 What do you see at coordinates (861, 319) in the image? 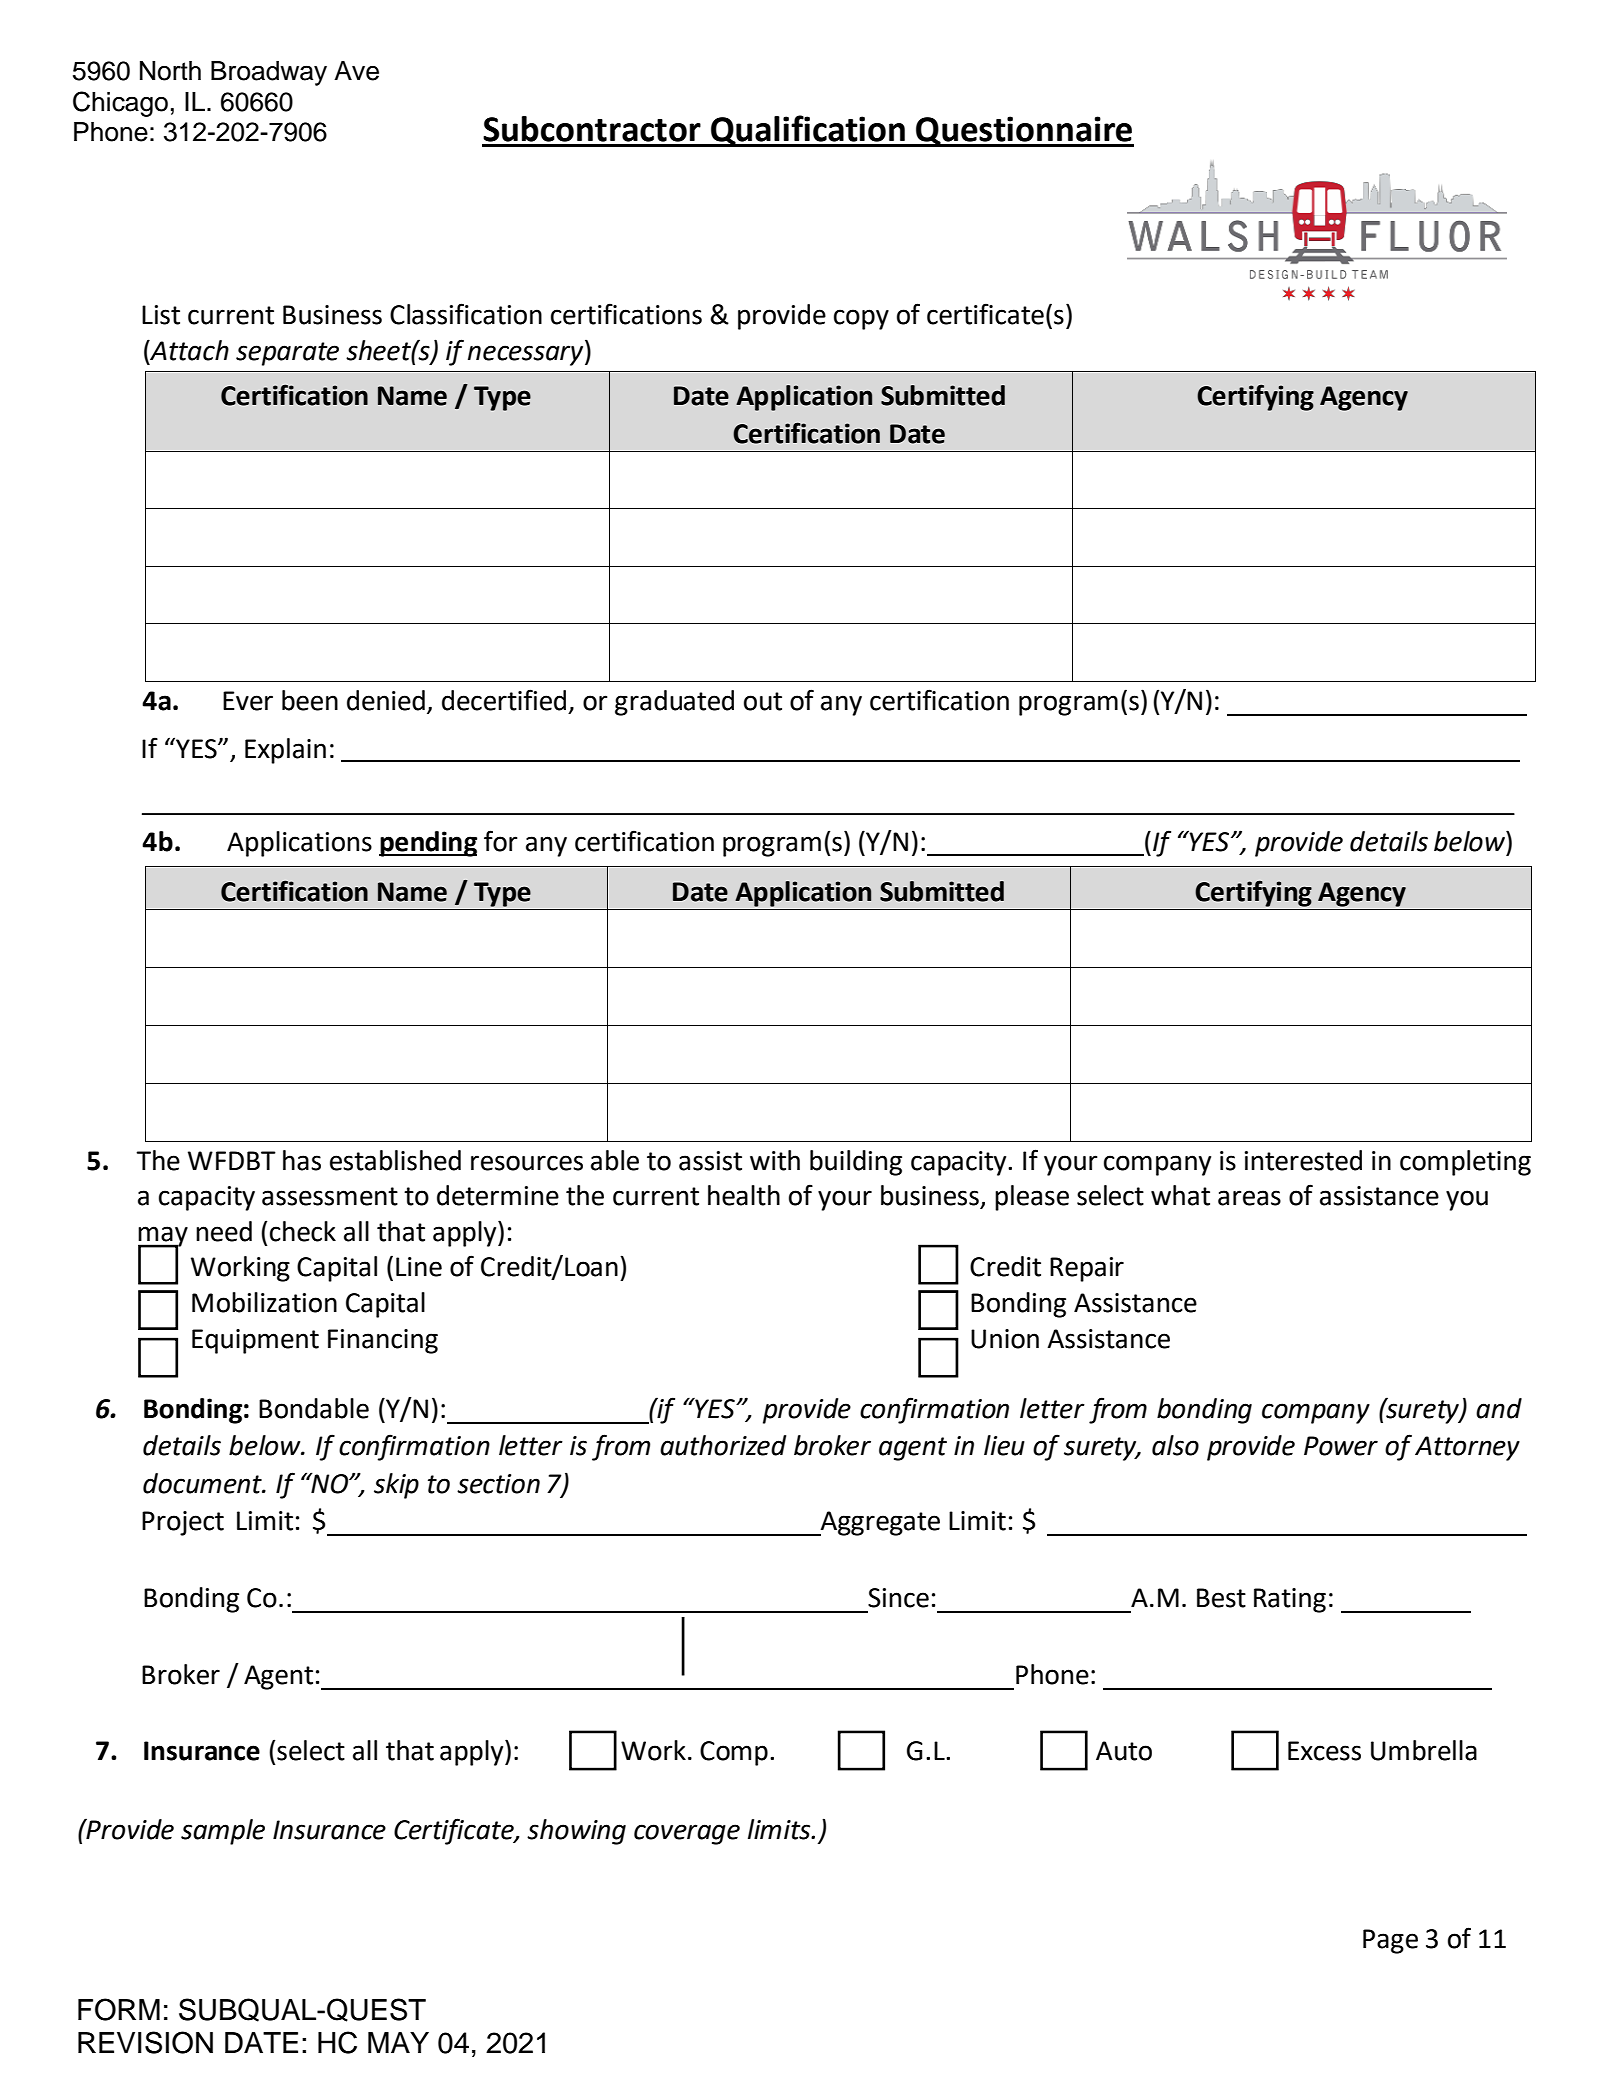
I see `copy` at bounding box center [861, 319].
